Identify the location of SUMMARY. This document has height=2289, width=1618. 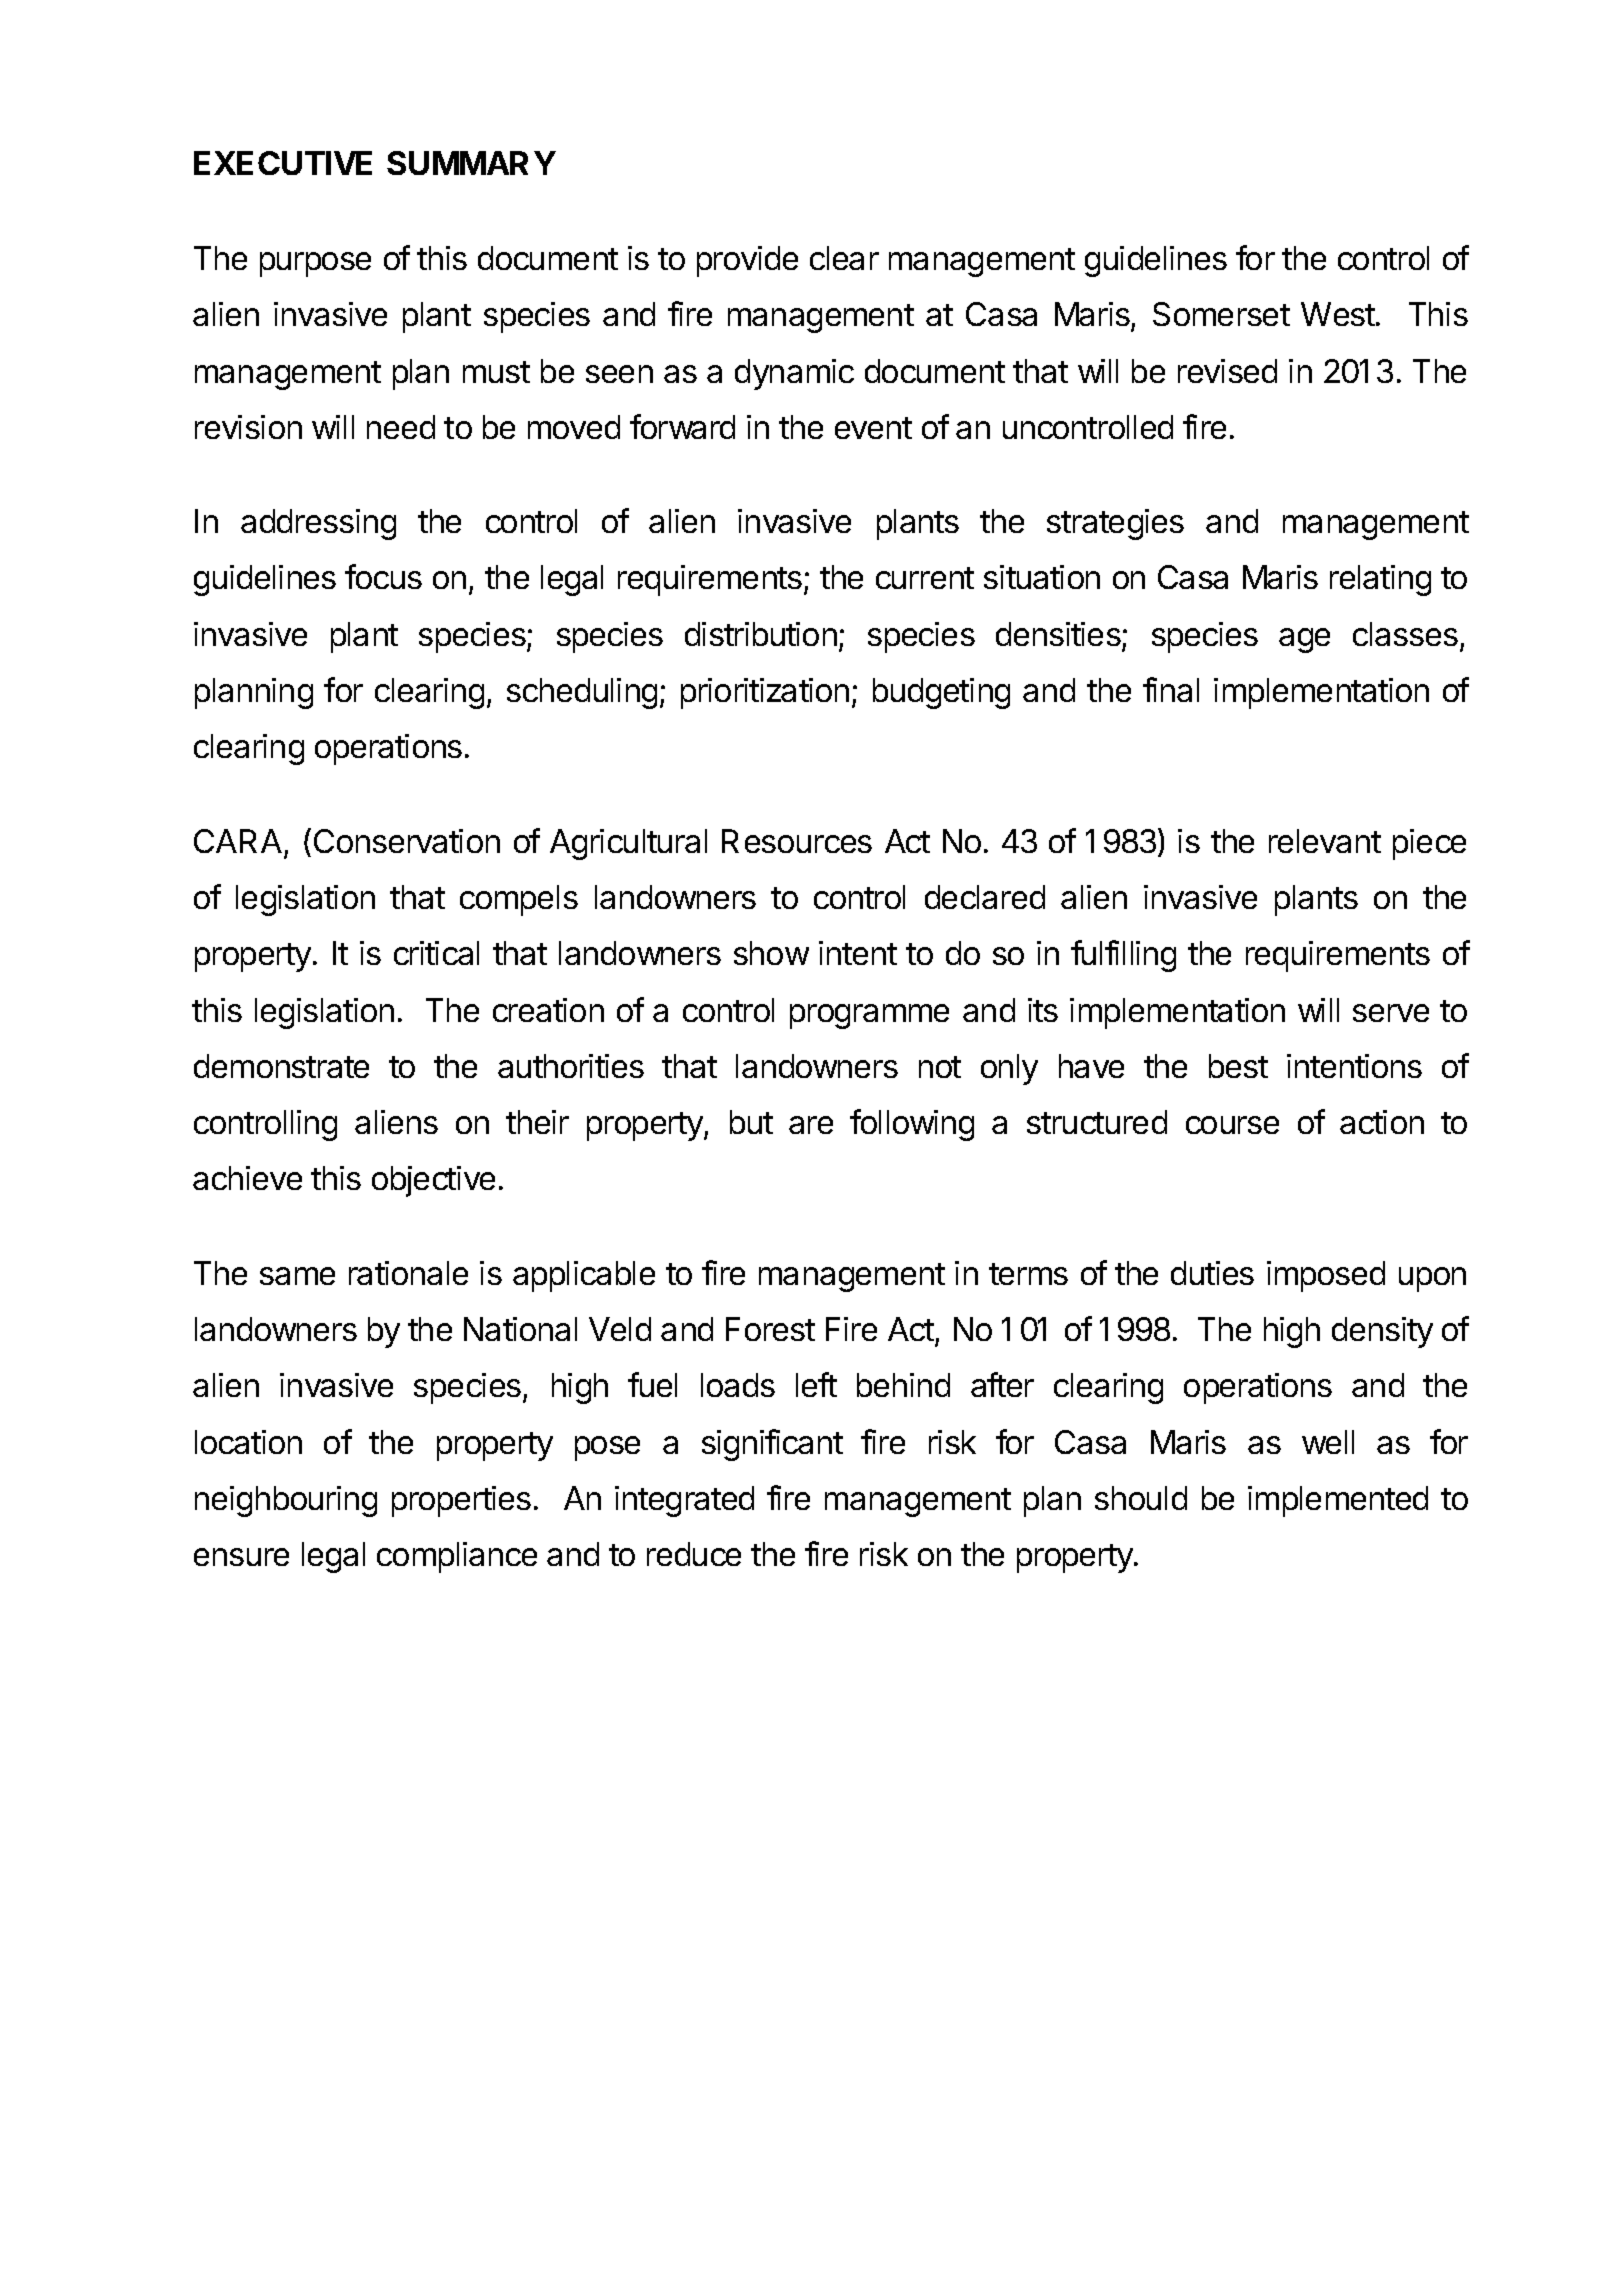
(471, 163).
